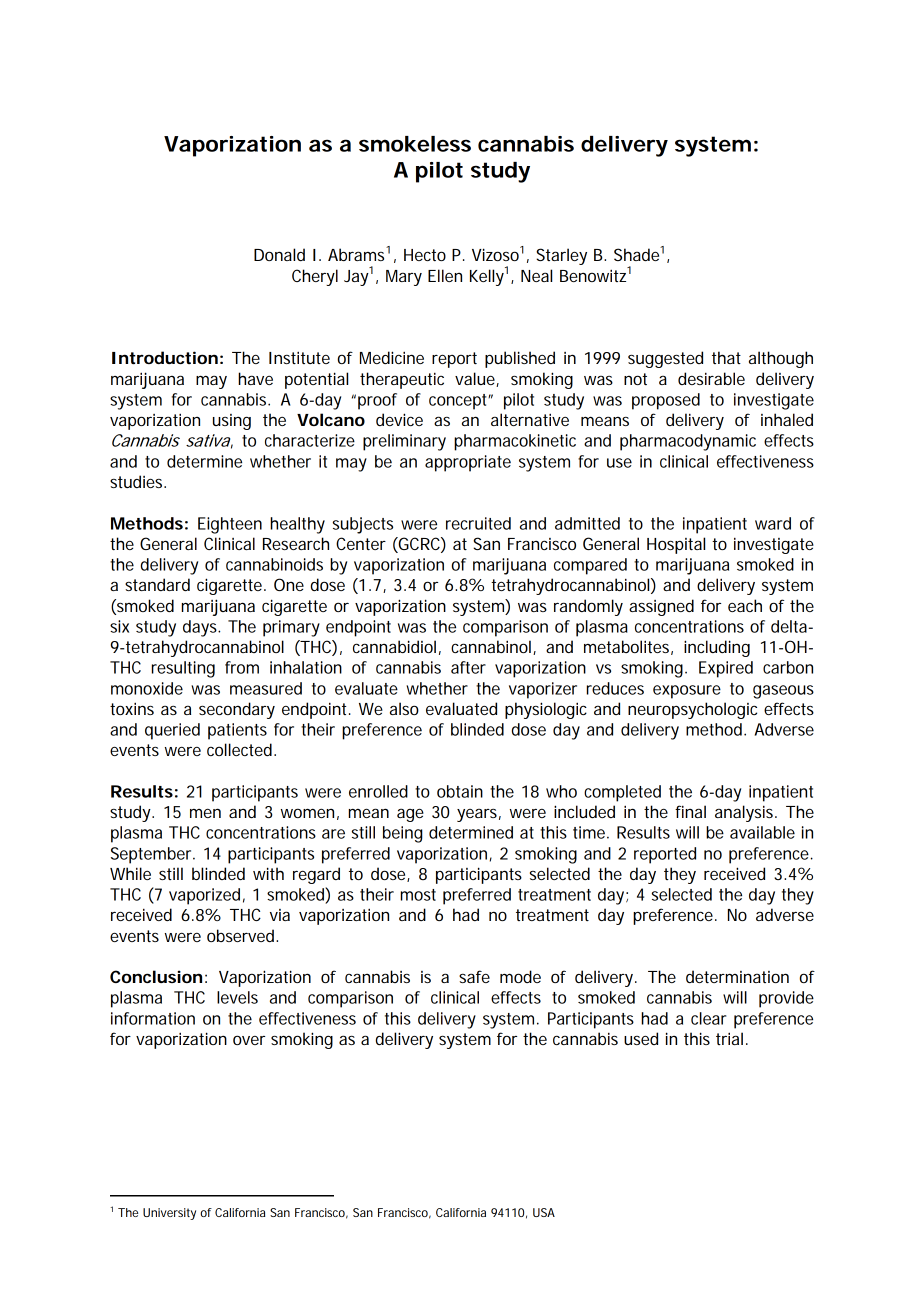 The height and width of the document is (1308, 924). Describe the element at coordinates (737, 976) in the document. I see `determination` at that location.
